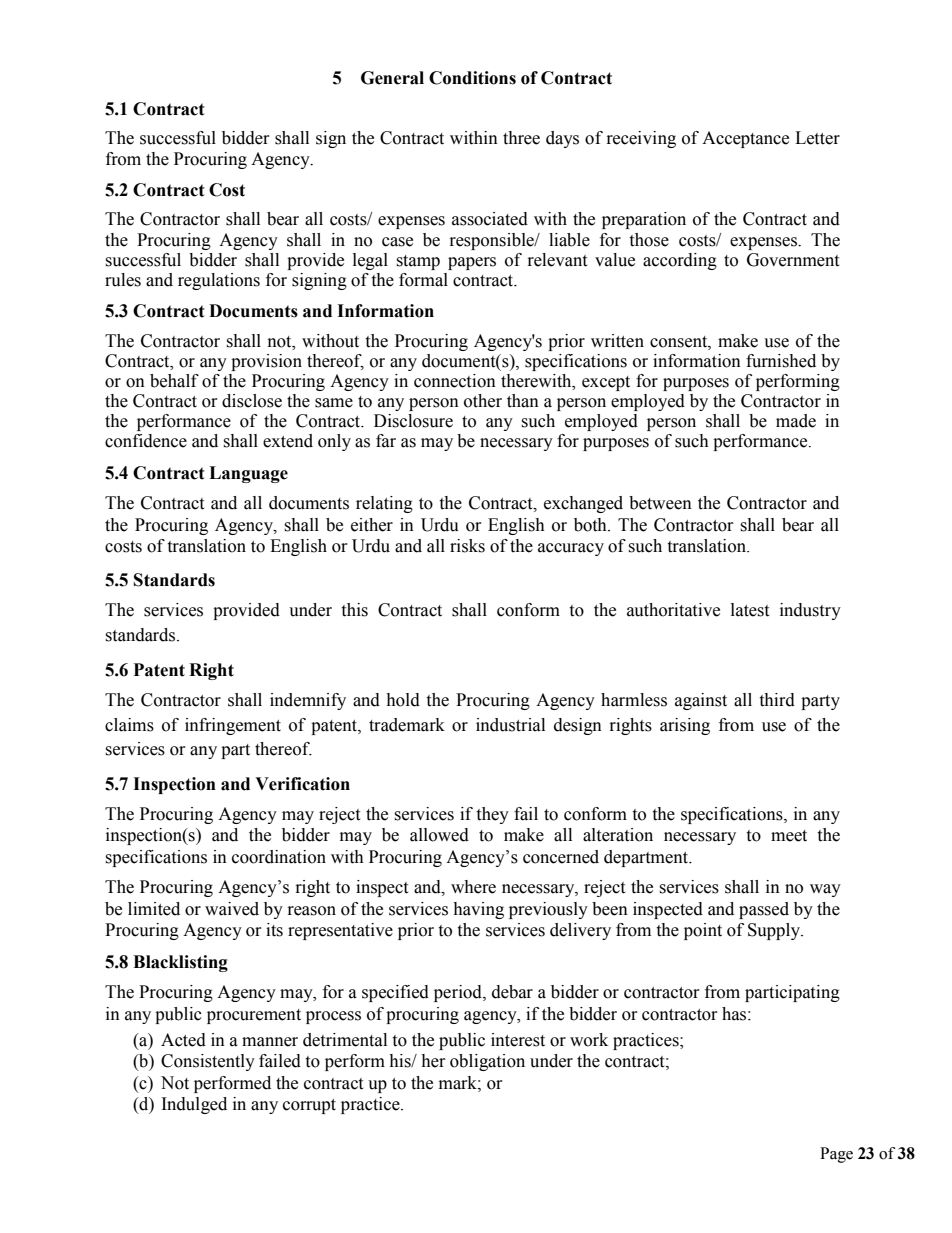  What do you see at coordinates (392, 78) in the screenshot?
I see `General` at bounding box center [392, 78].
